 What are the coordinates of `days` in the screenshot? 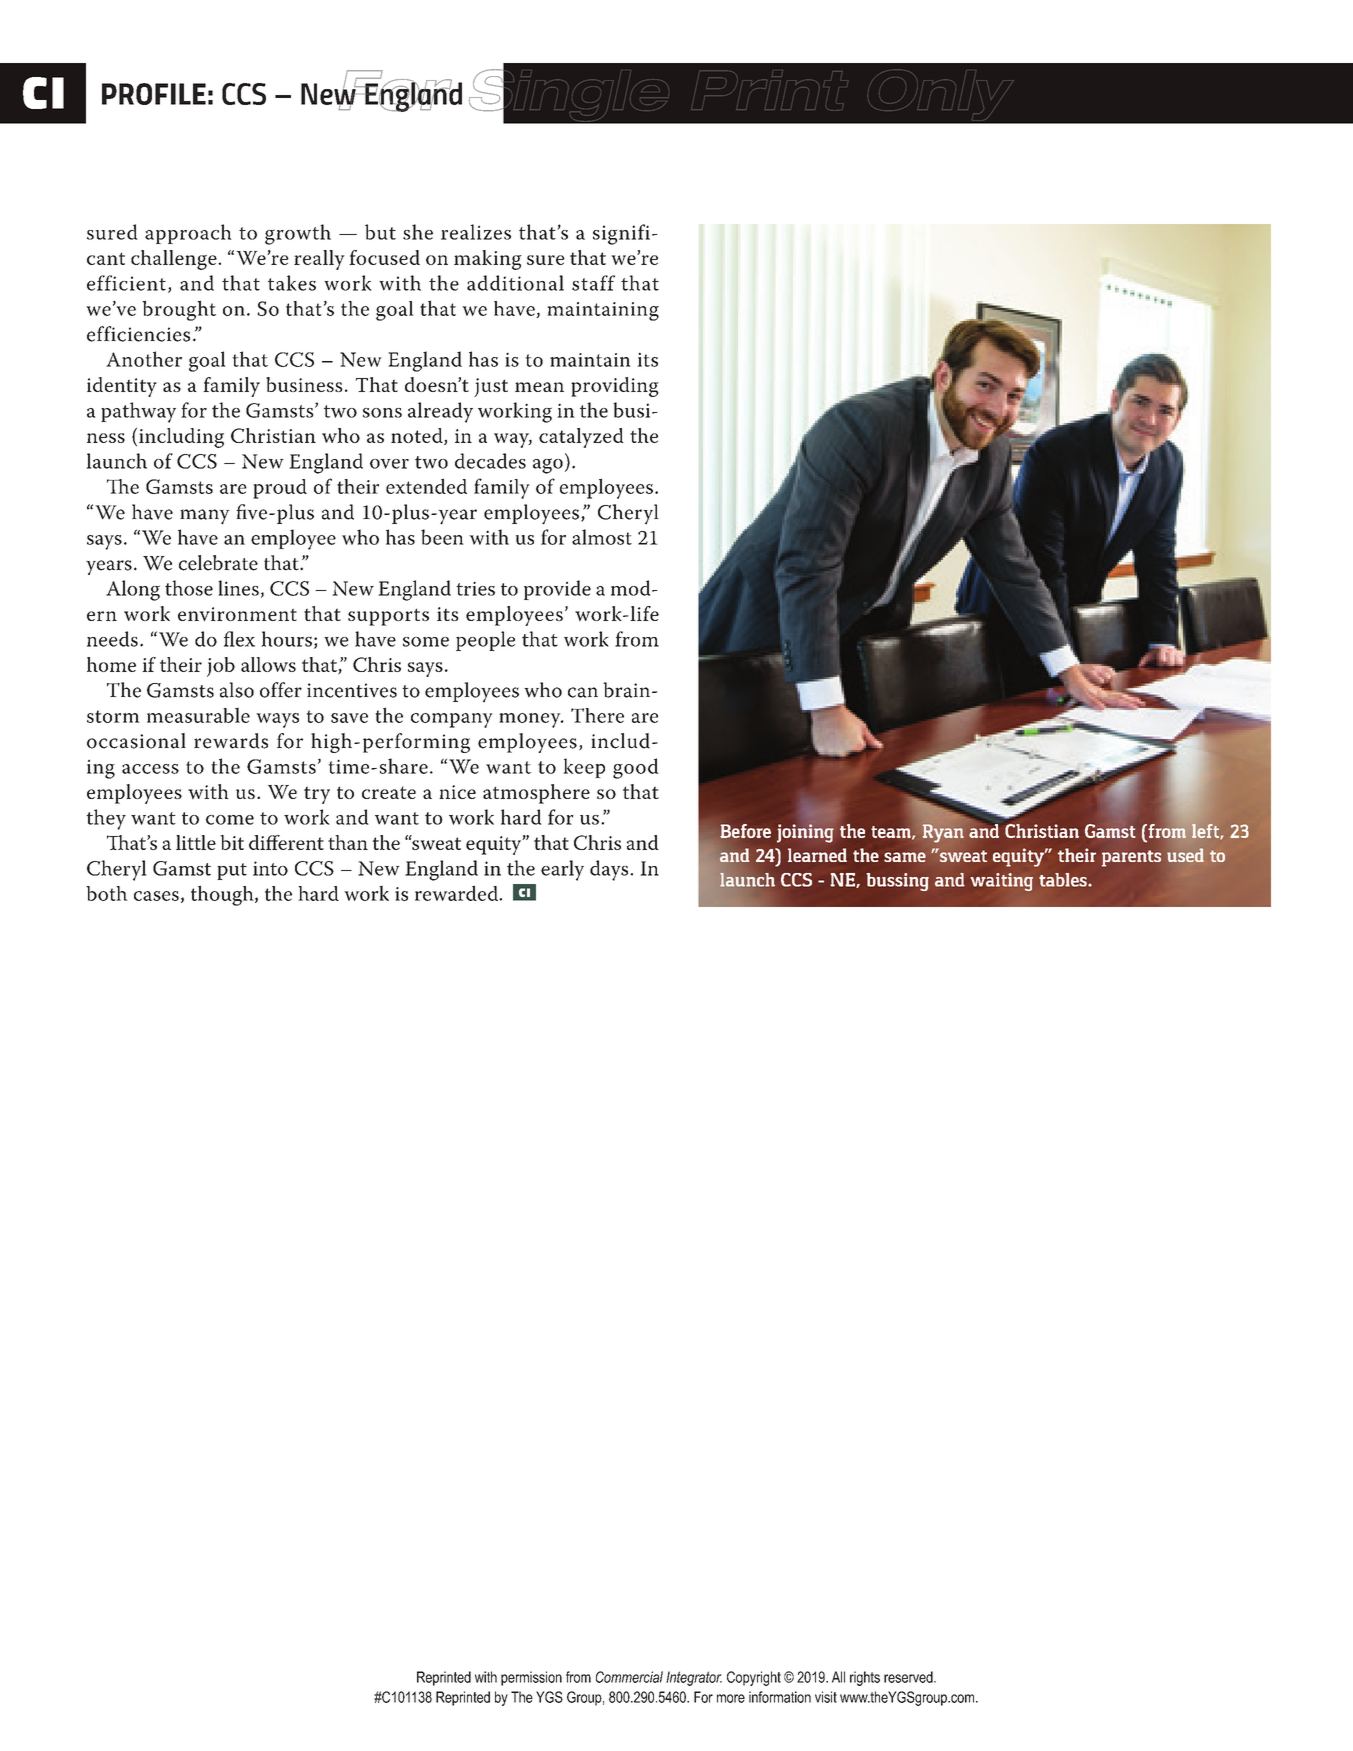 It's located at (610, 870).
